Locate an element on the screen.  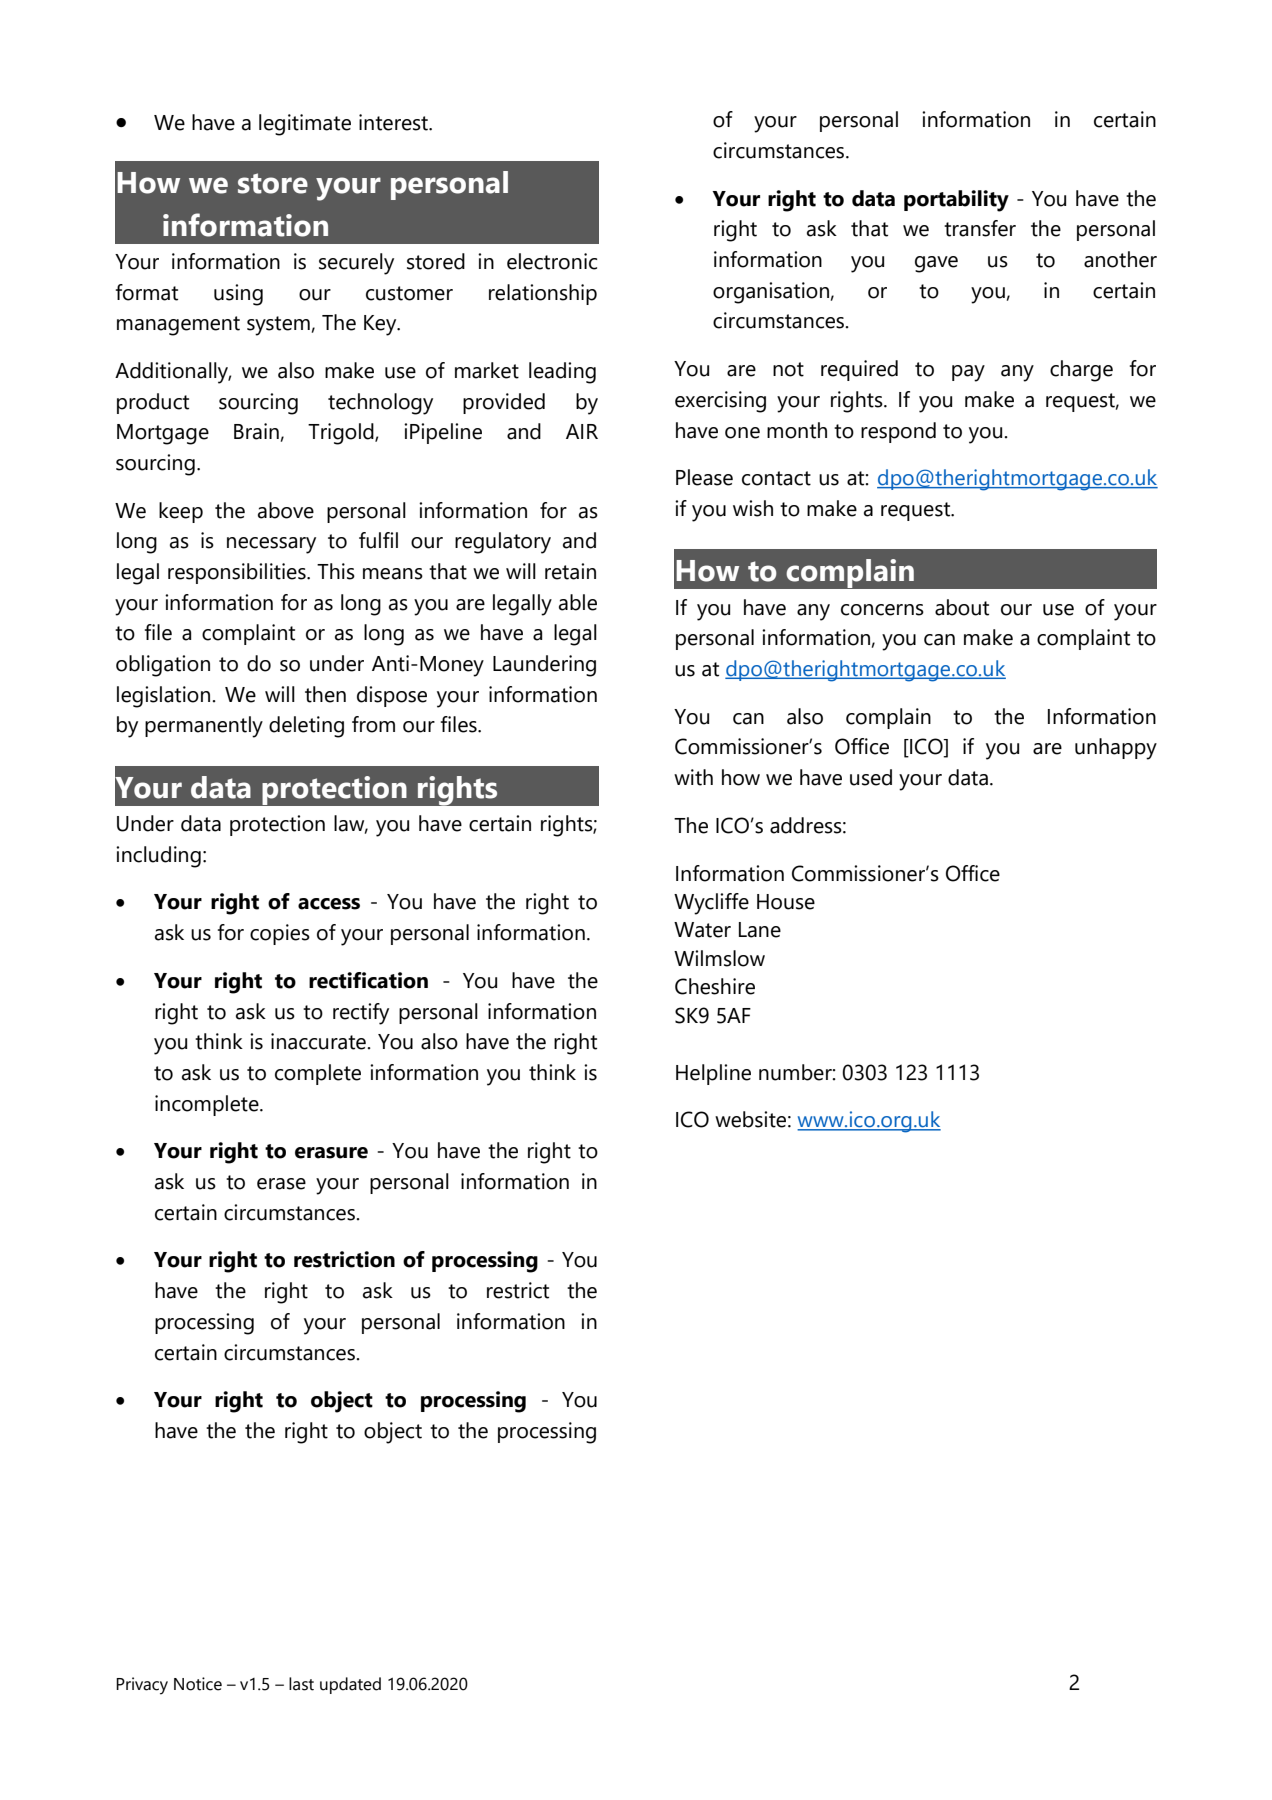
deleting is located at coordinates (306, 727).
